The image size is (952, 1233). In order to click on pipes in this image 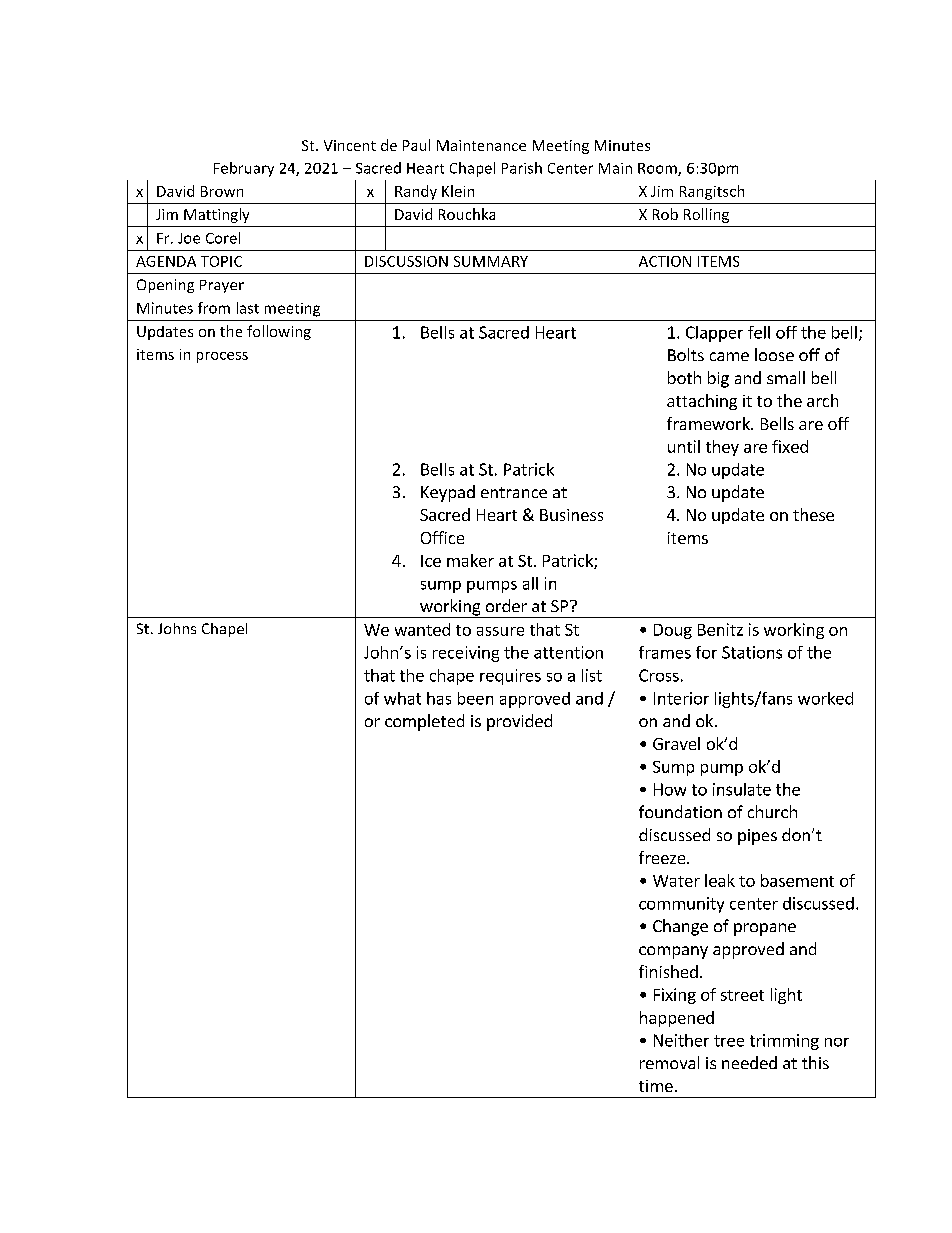, I will do `click(757, 837)`.
